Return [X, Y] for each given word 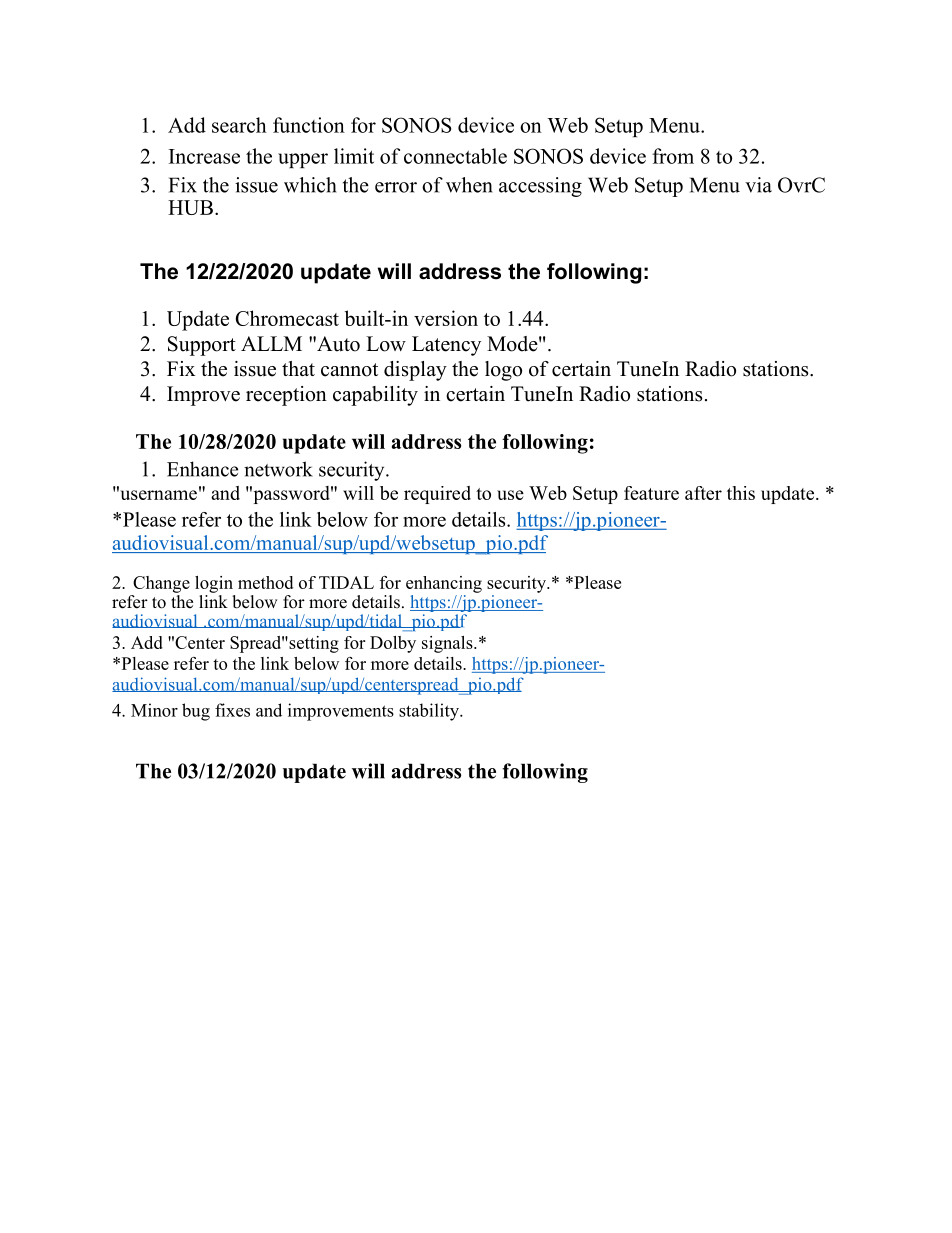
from [673, 156]
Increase [204, 156]
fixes [232, 710]
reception [286, 396]
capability [375, 396]
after [703, 493]
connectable [455, 156]
